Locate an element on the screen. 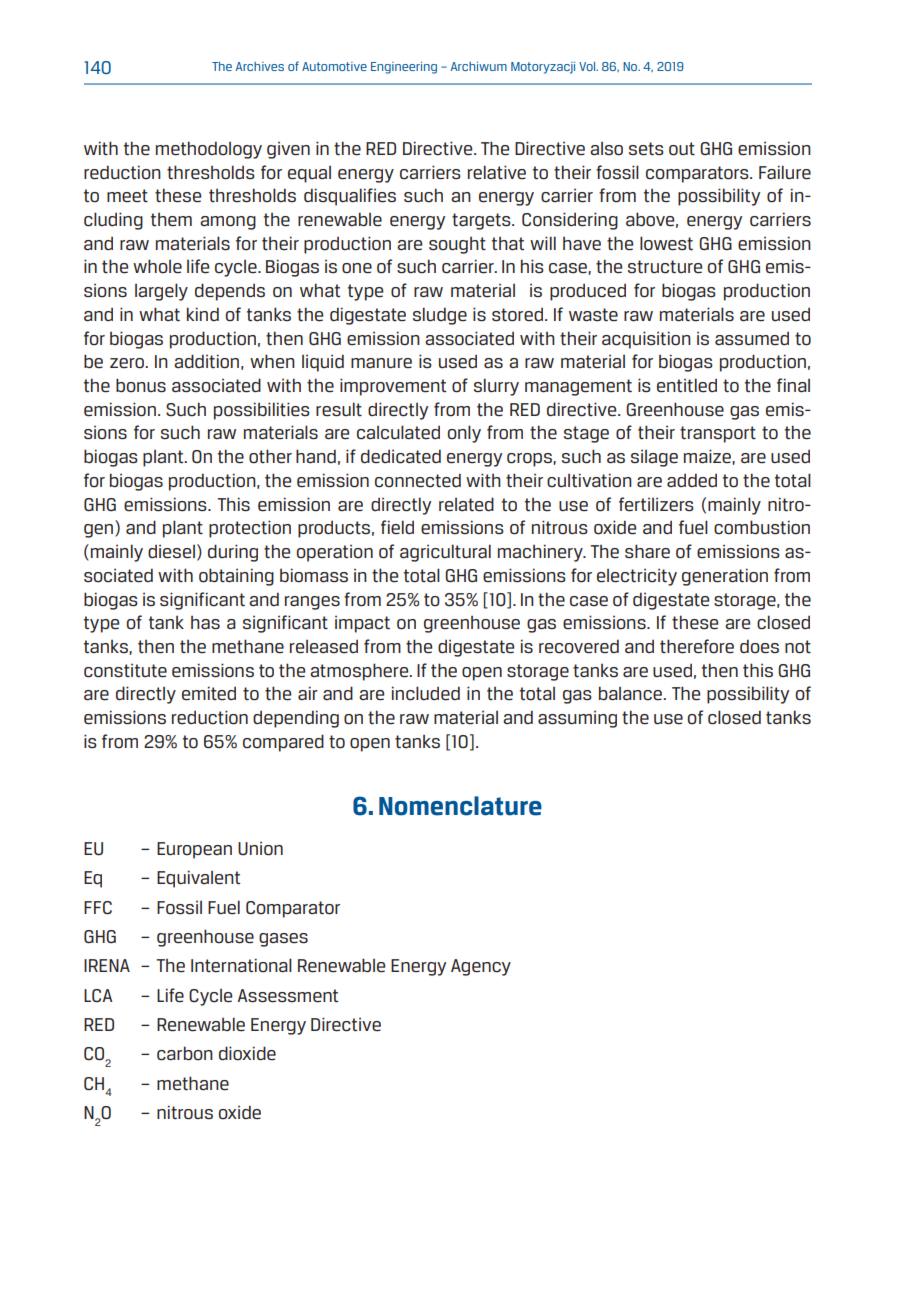 The width and height of the screenshot is (924, 1311). methodology is located at coordinates (209, 150).
